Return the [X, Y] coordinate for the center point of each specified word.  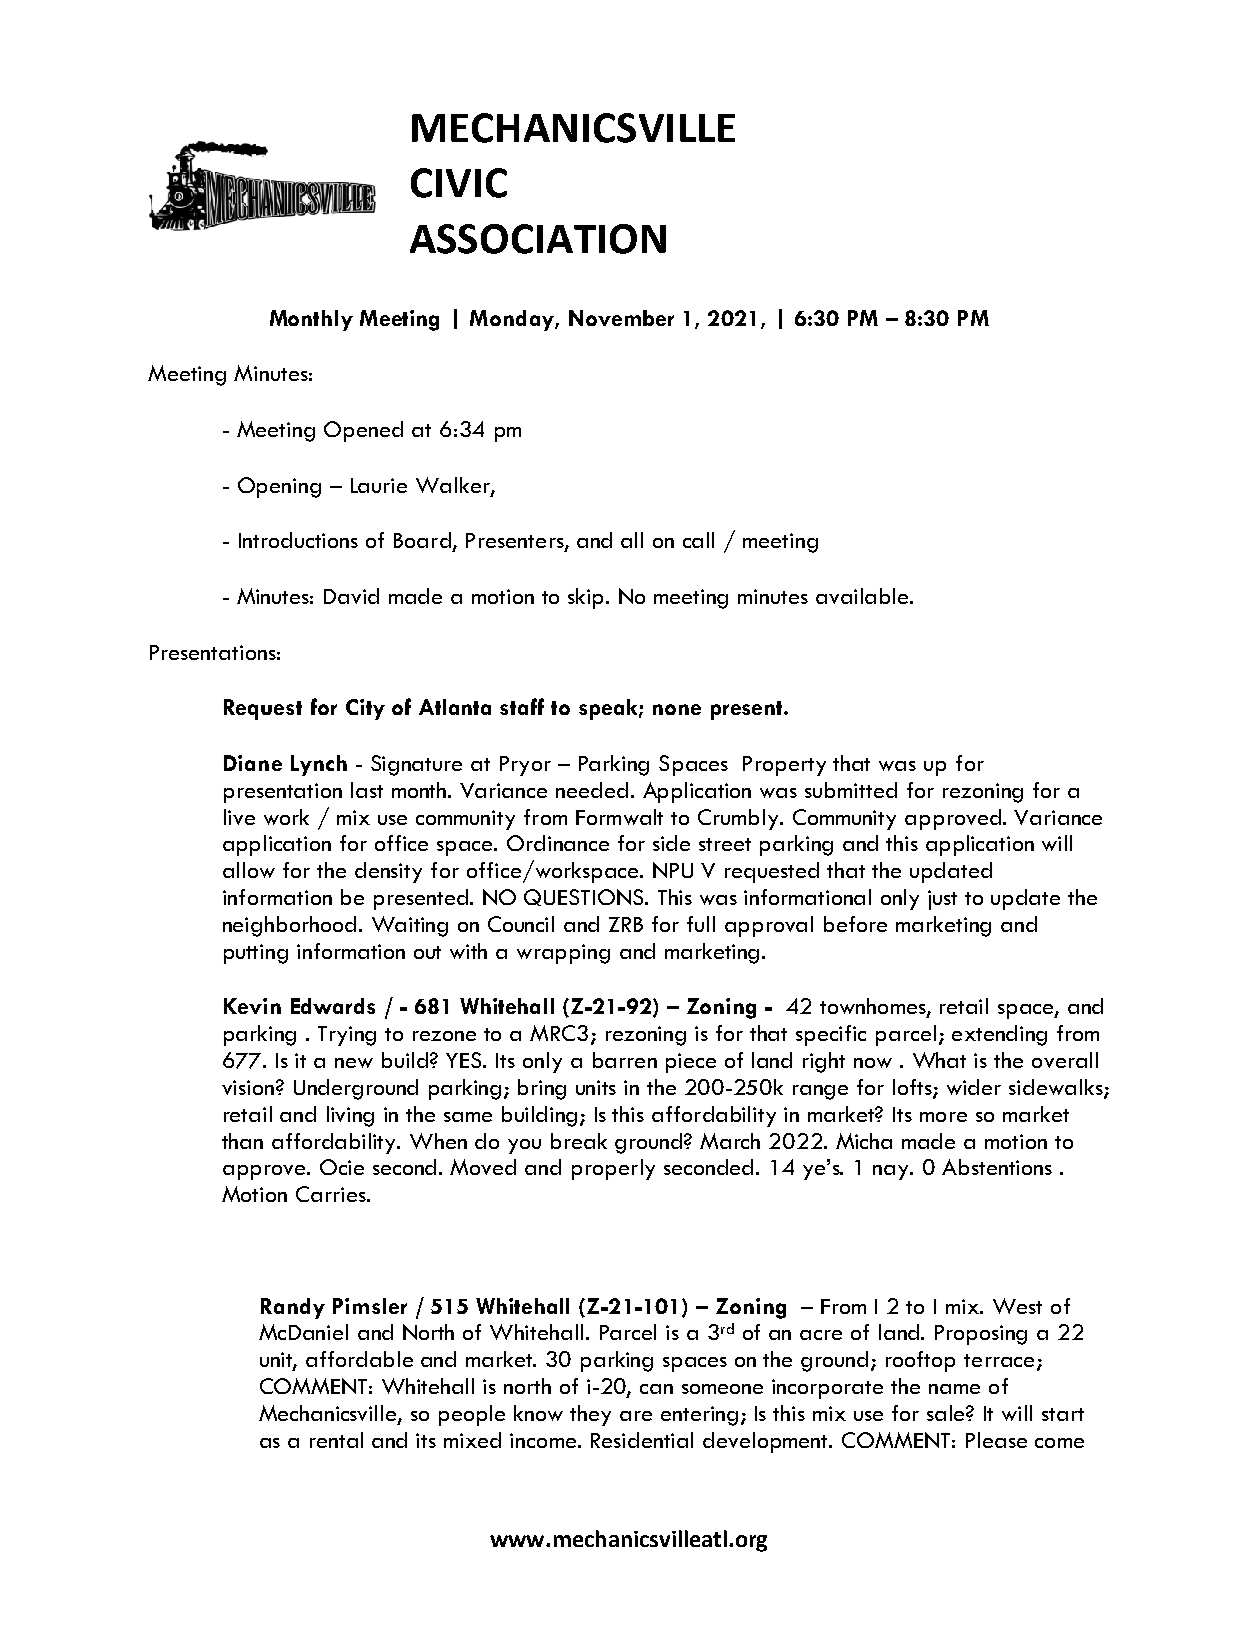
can [656, 1389]
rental [336, 1440]
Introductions [298, 540]
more [943, 1117]
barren [625, 1060]
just [942, 900]
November [621, 318]
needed [592, 790]
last [367, 790]
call [698, 540]
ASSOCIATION [538, 239]
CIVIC [459, 183]
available [862, 596]
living [350, 1116]
